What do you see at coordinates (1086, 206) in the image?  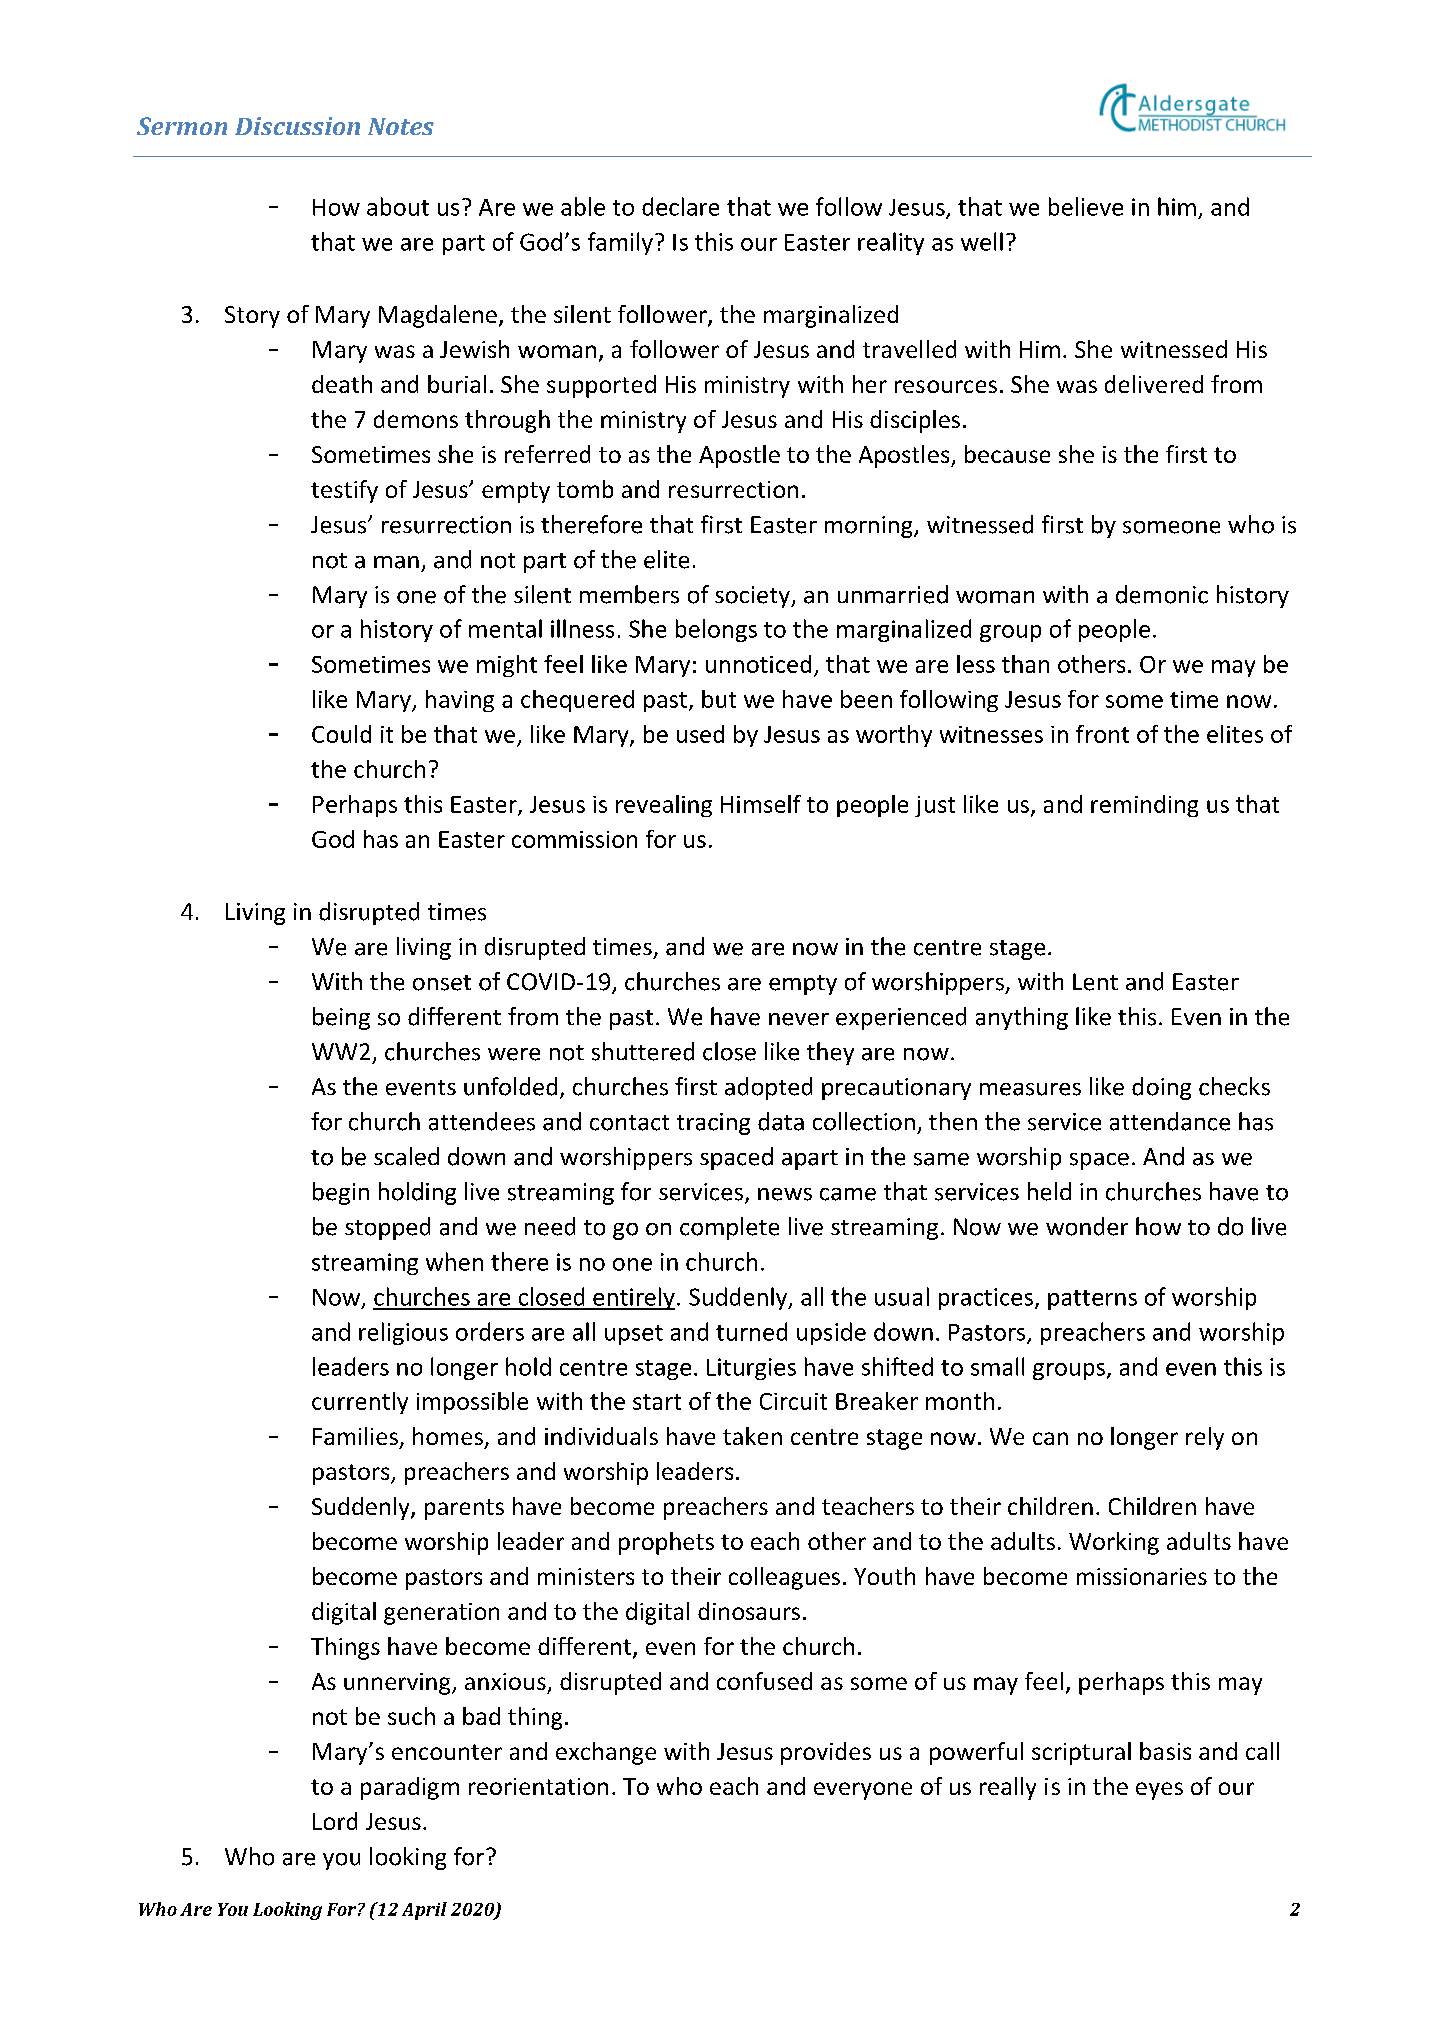 I see `believe` at bounding box center [1086, 206].
